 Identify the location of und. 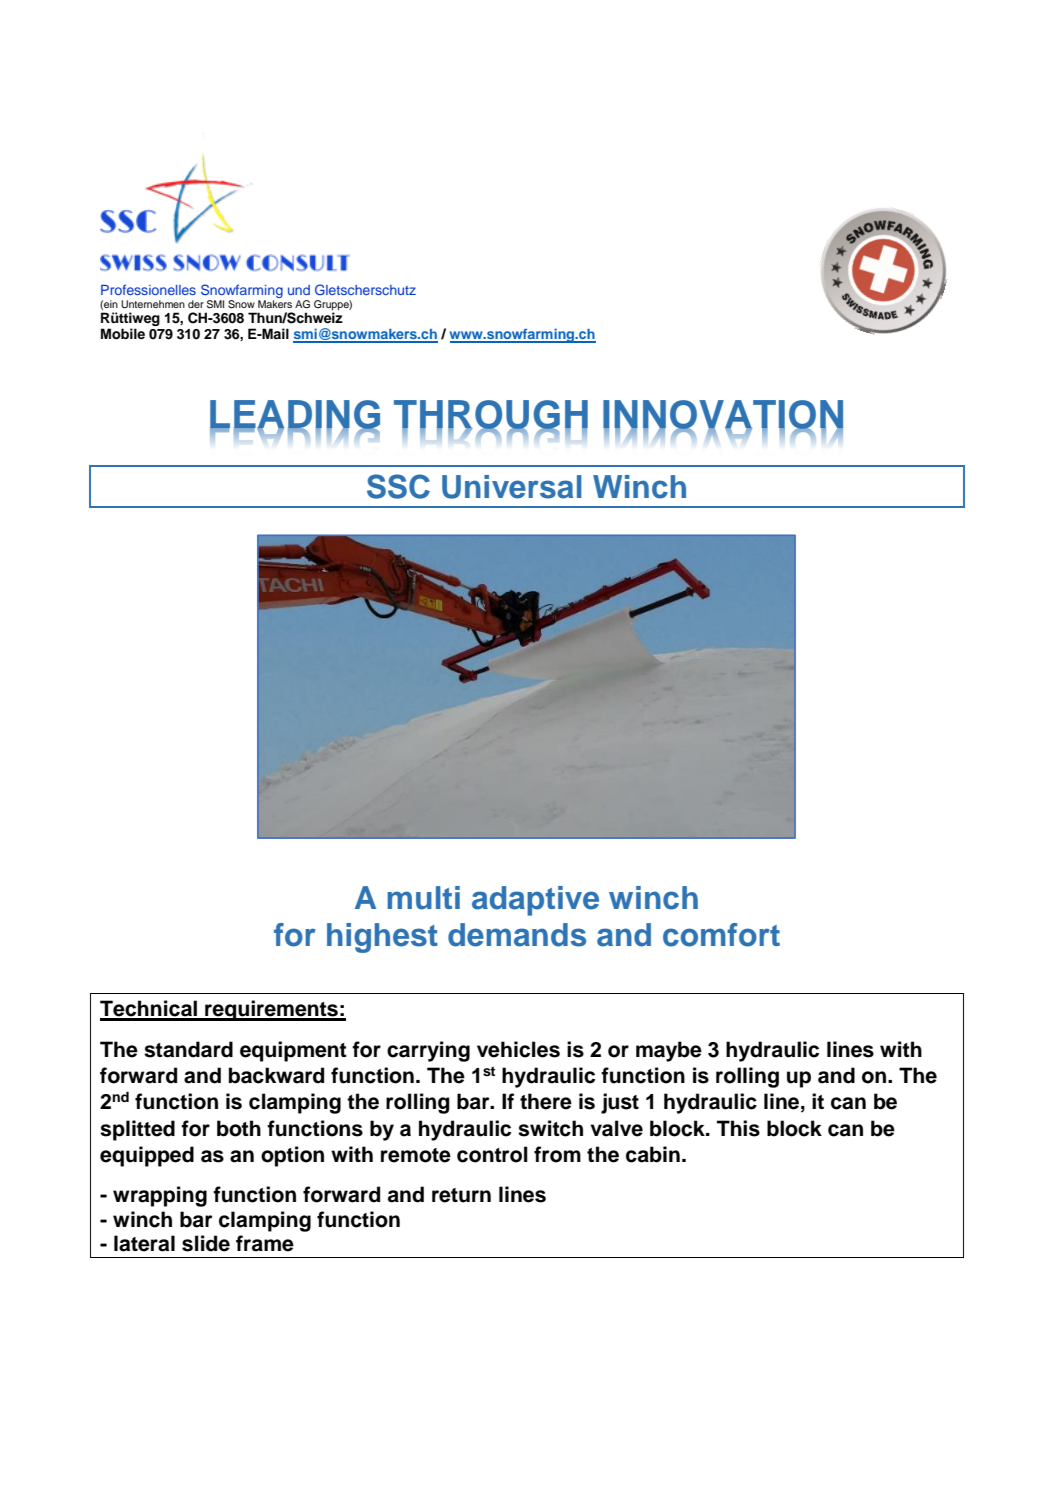
(299, 290).
